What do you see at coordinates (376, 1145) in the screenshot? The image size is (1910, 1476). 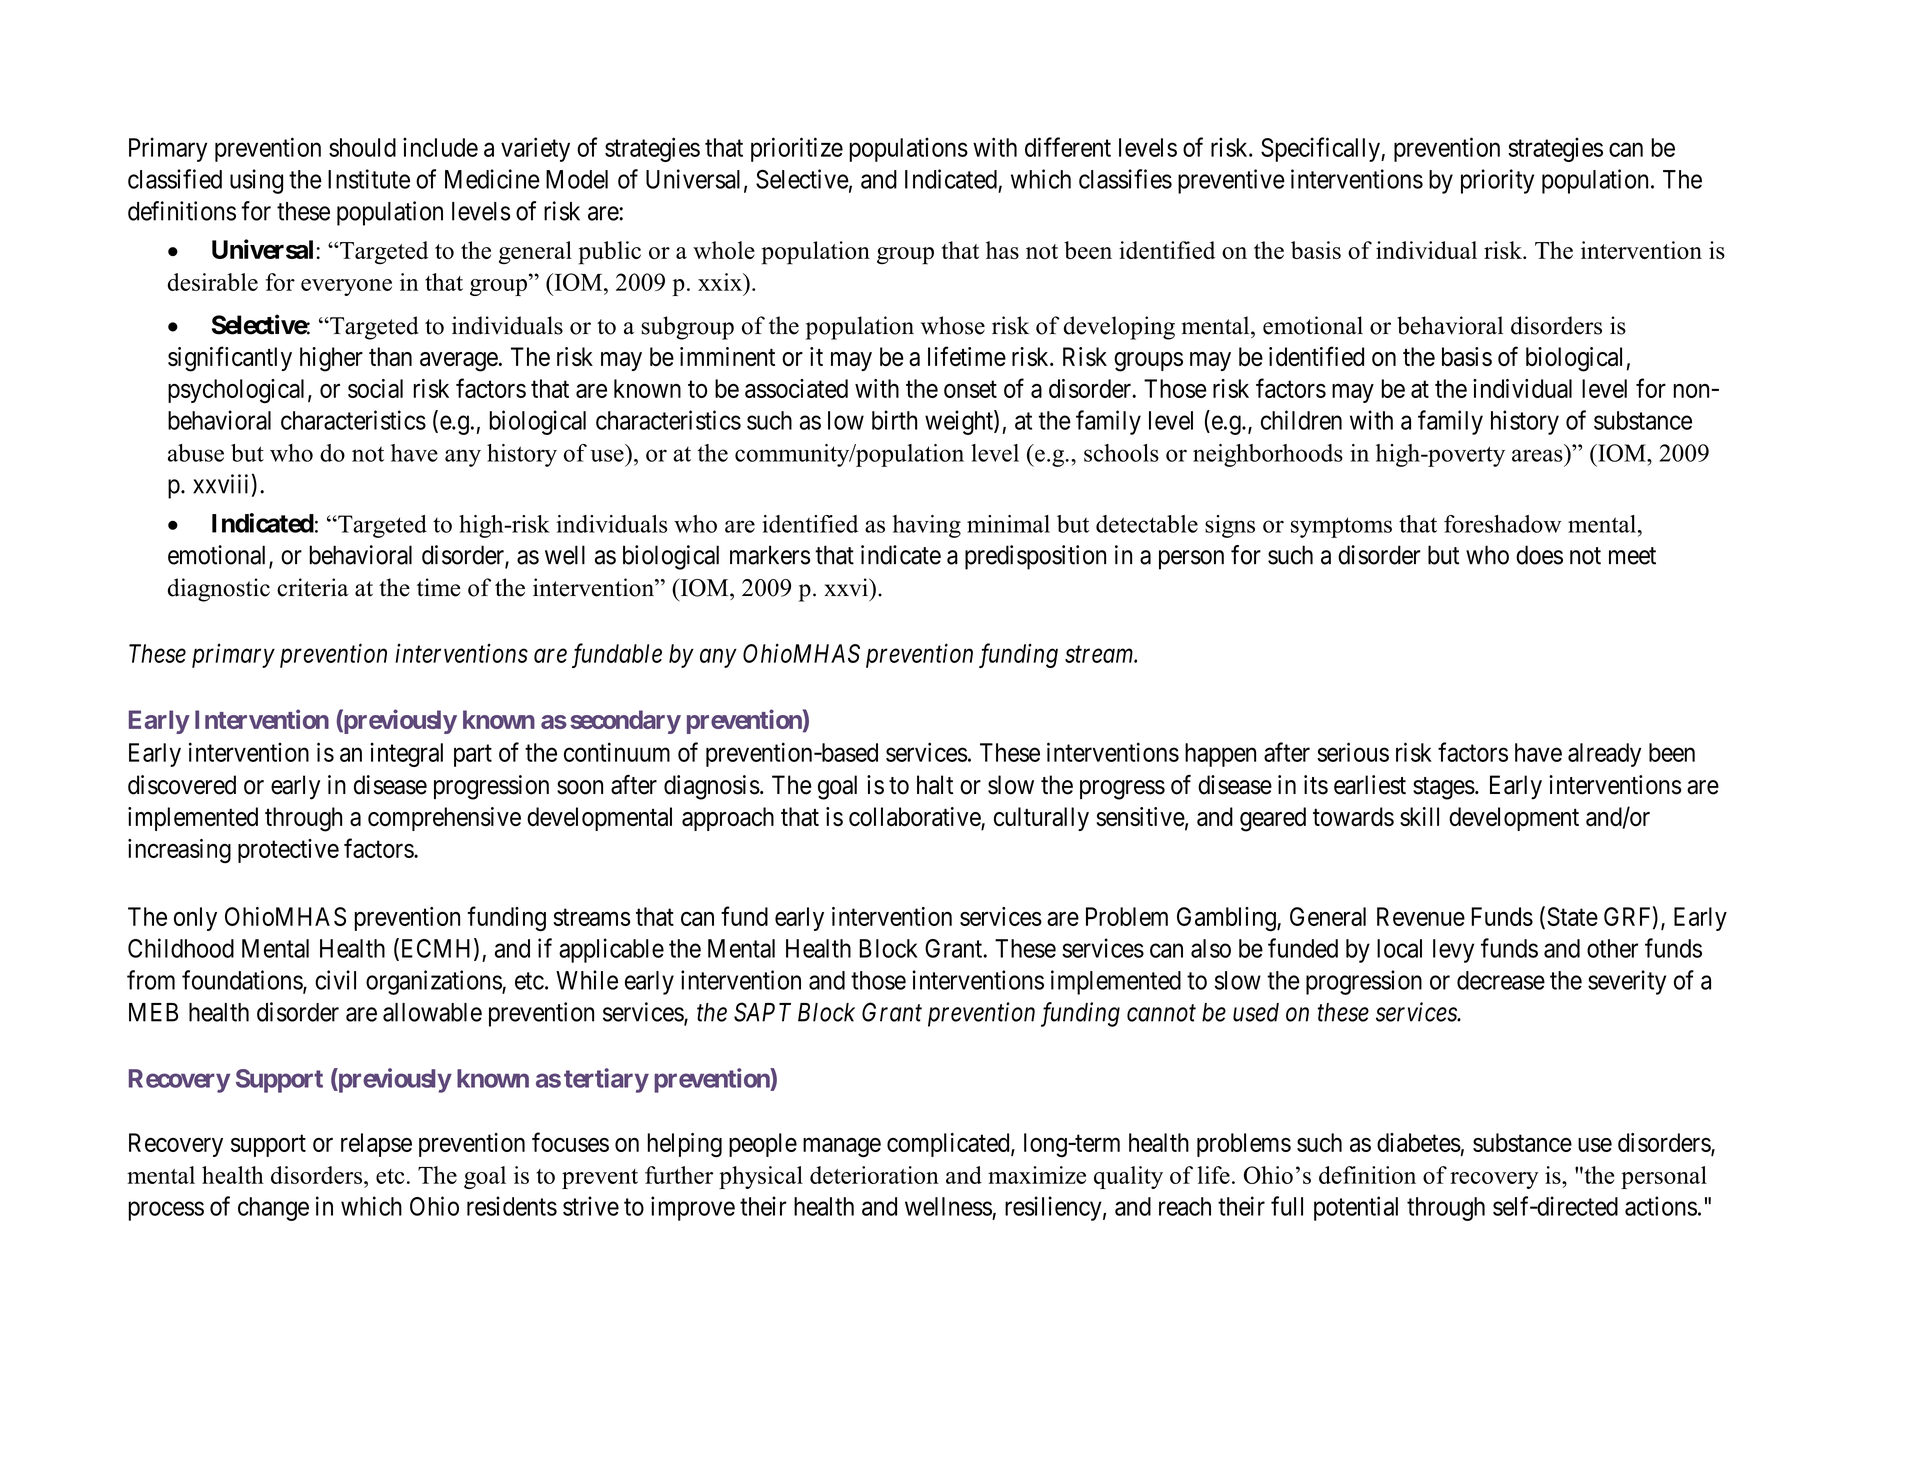 I see `relapse` at bounding box center [376, 1145].
